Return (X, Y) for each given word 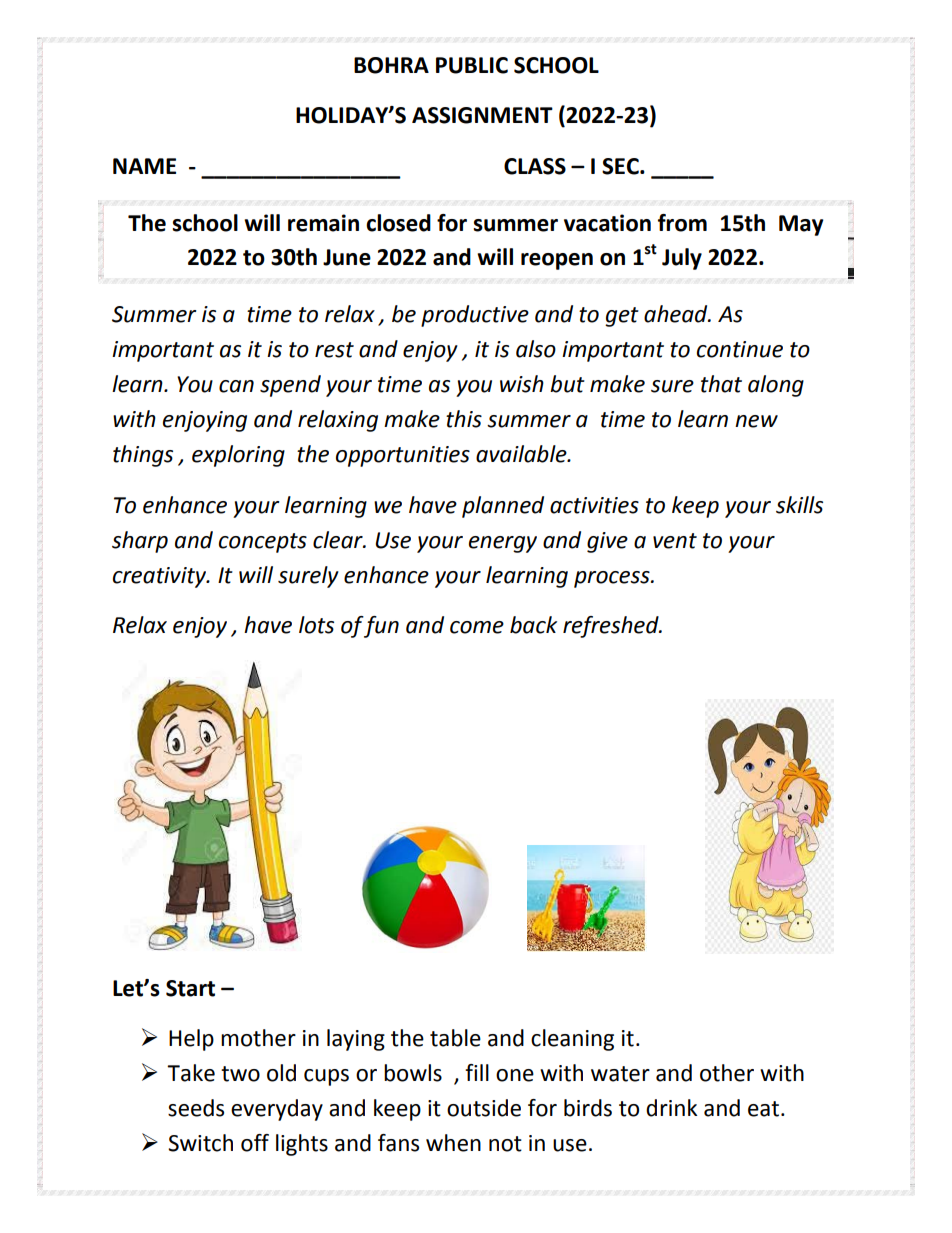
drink (671, 1108)
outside (484, 1108)
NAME (144, 166)
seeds (196, 1108)
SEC (621, 166)
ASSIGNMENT (482, 115)
